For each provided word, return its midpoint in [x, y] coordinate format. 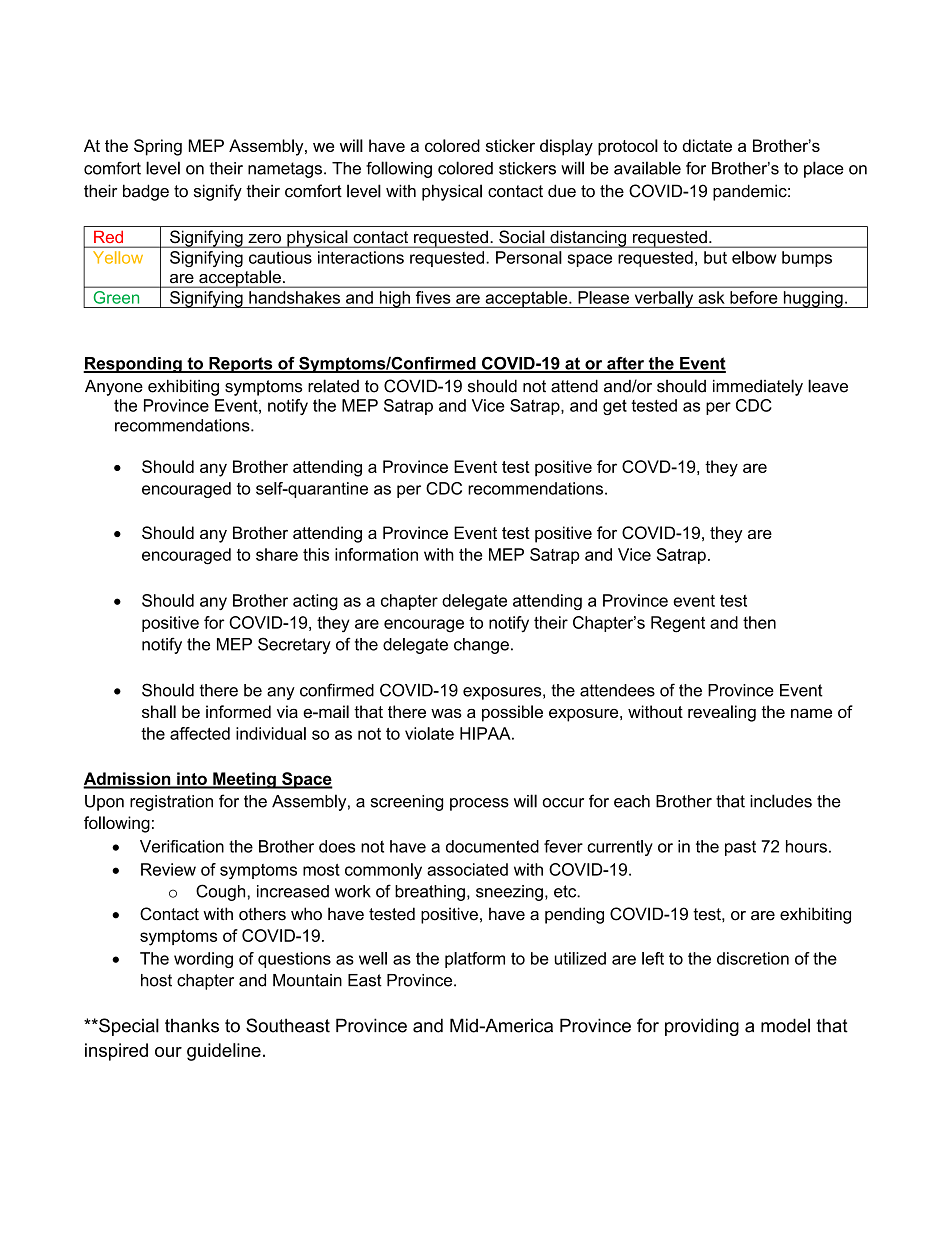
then [759, 622]
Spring [158, 147]
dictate [707, 145]
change [481, 646]
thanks [192, 1025]
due [562, 191]
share [277, 554]
